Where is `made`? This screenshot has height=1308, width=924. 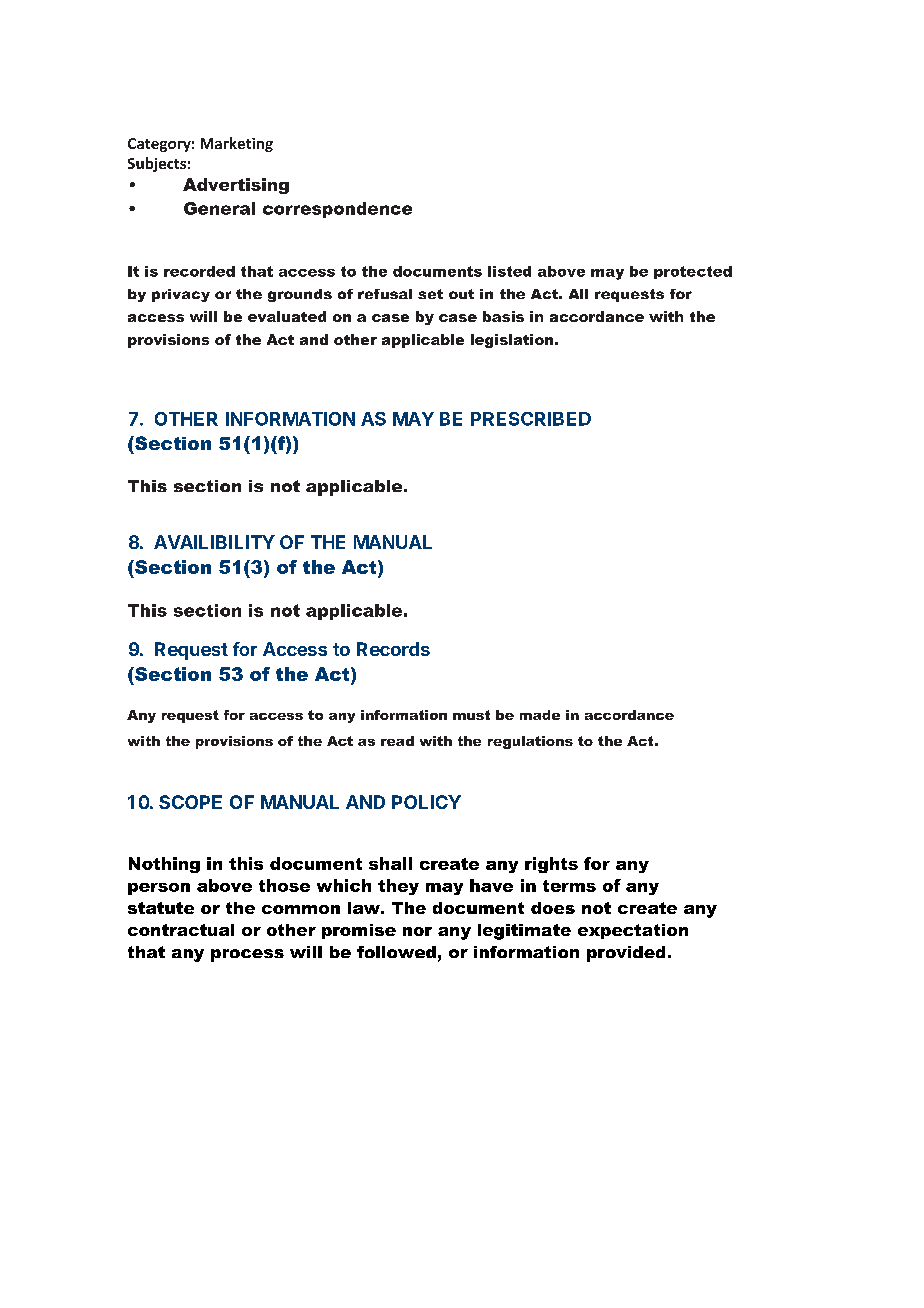 made is located at coordinates (540, 715).
